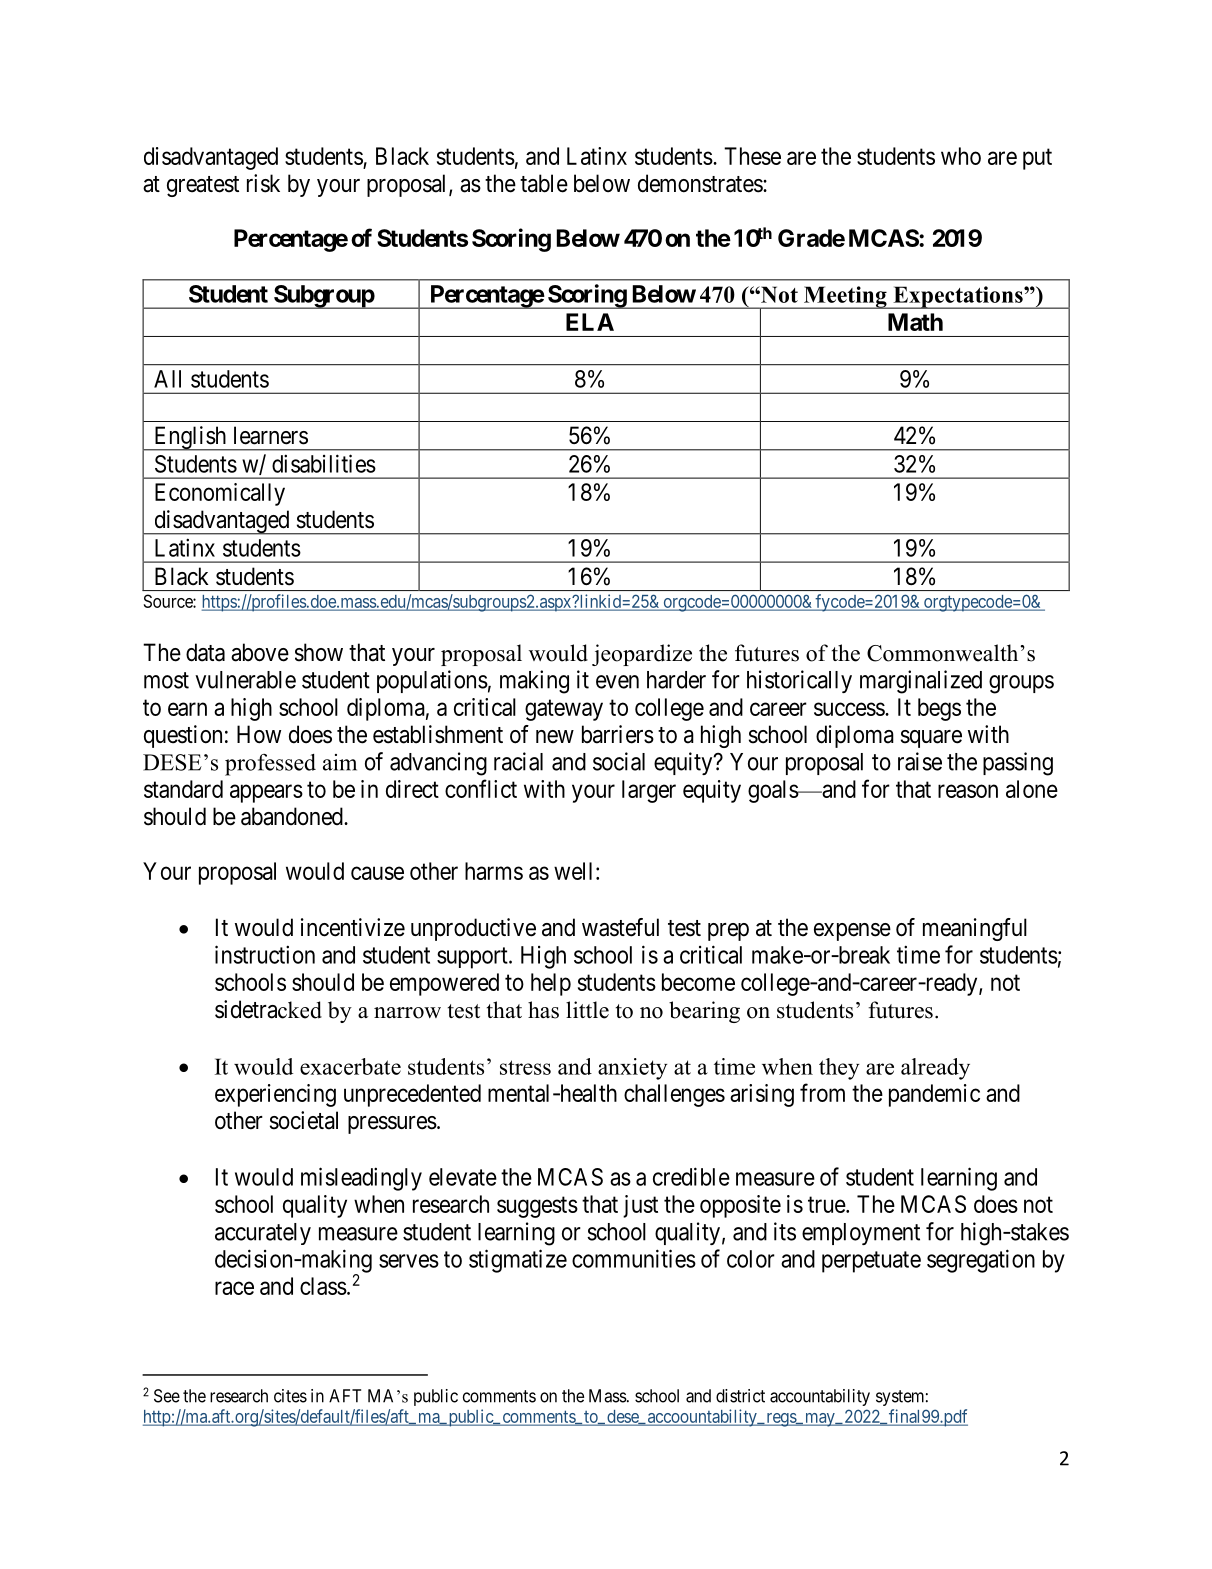  Describe the element at coordinates (220, 494) in the screenshot. I see `Economically` at that location.
